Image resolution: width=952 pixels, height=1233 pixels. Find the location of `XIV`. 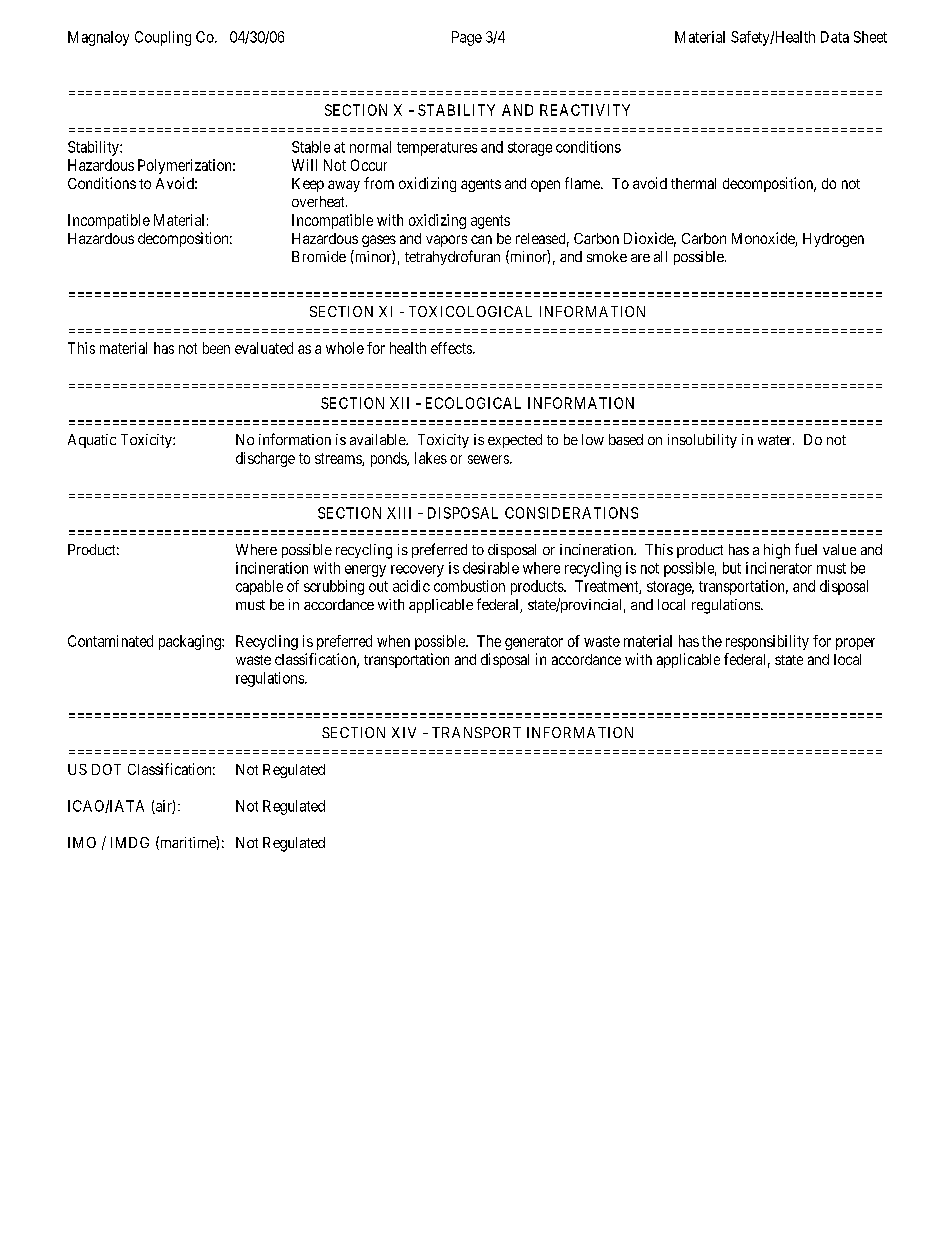

XIV is located at coordinates (404, 732).
